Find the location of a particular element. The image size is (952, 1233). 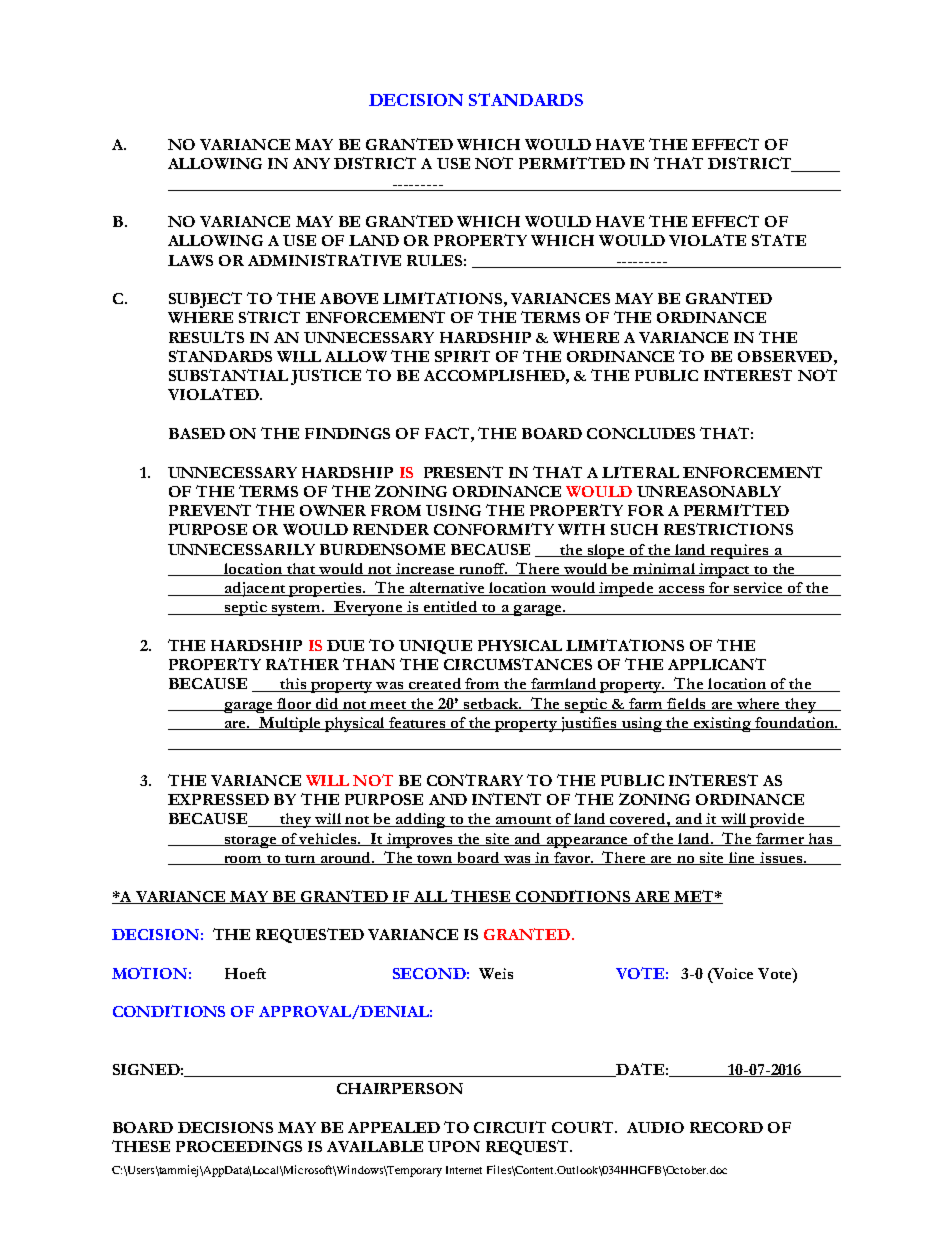

UNREASONABLY is located at coordinates (709, 491).
